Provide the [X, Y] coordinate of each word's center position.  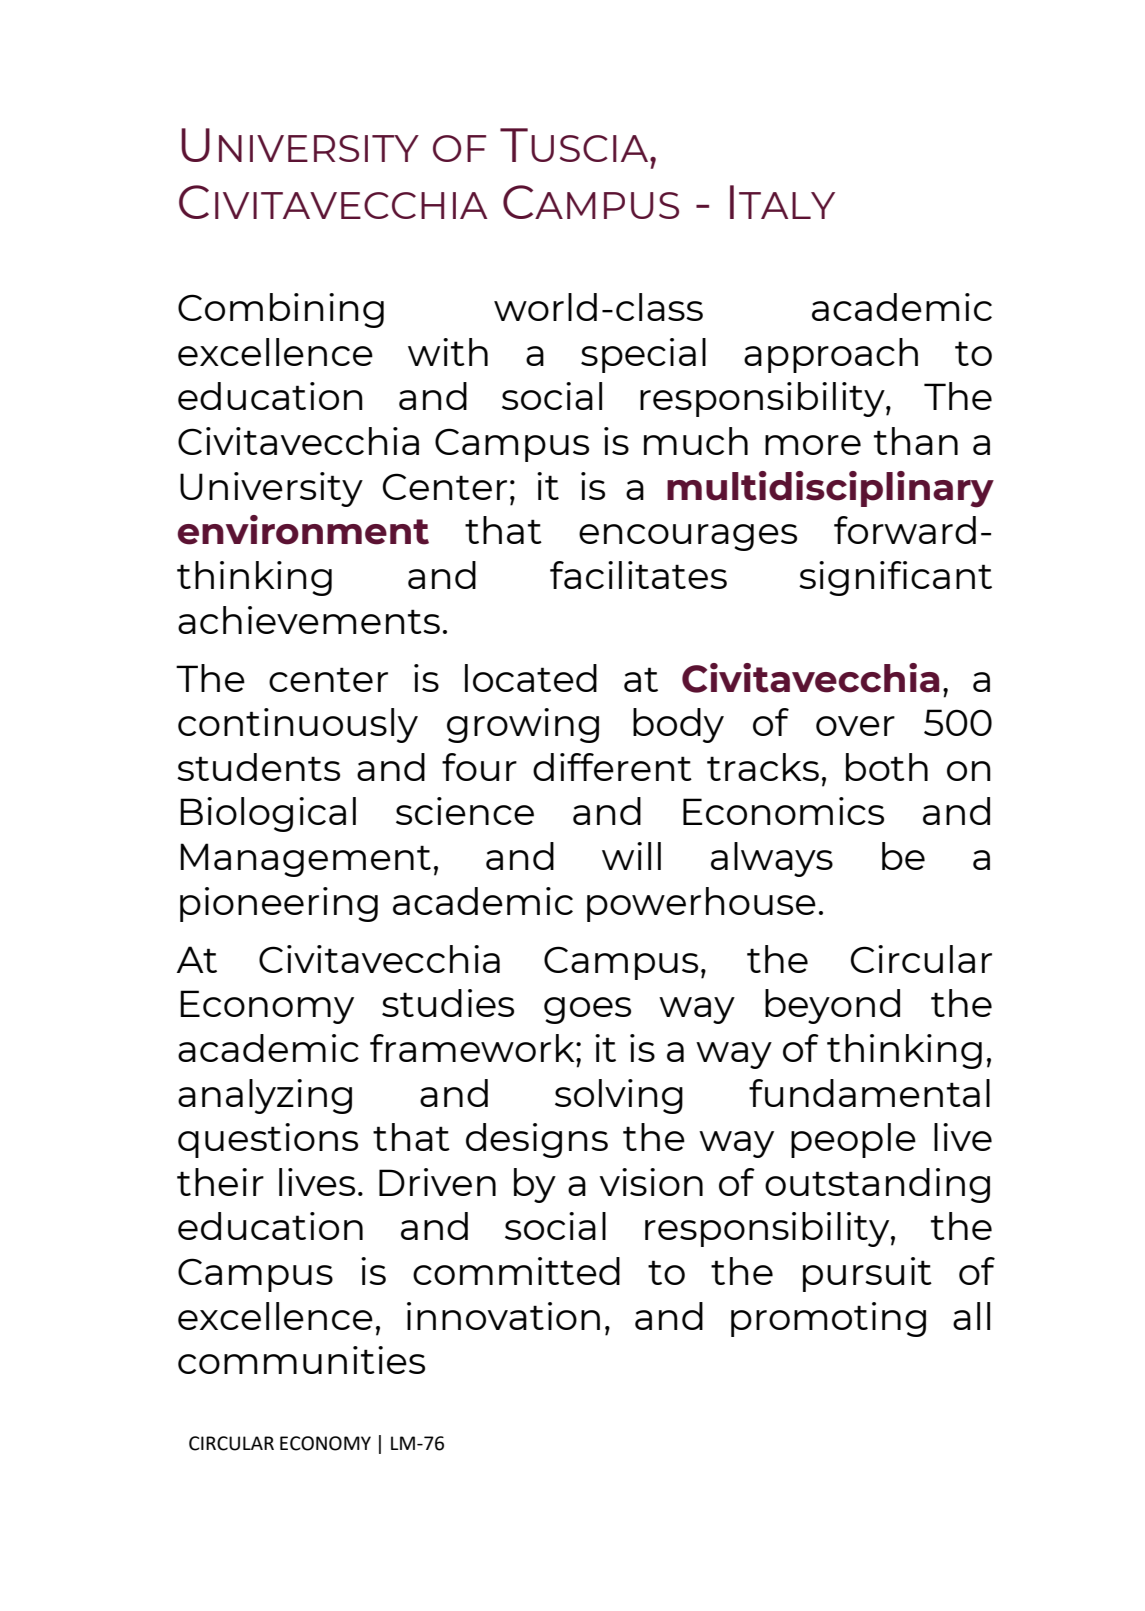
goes [587, 1010]
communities [301, 1360]
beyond [832, 1006]
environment [303, 530]
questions [268, 1140]
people [853, 1140]
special [643, 355]
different [612, 767]
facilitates [638, 575]
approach [831, 355]
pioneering [279, 904]
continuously [298, 725]
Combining [281, 310]
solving [619, 1096]
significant [895, 578]
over [855, 726]
